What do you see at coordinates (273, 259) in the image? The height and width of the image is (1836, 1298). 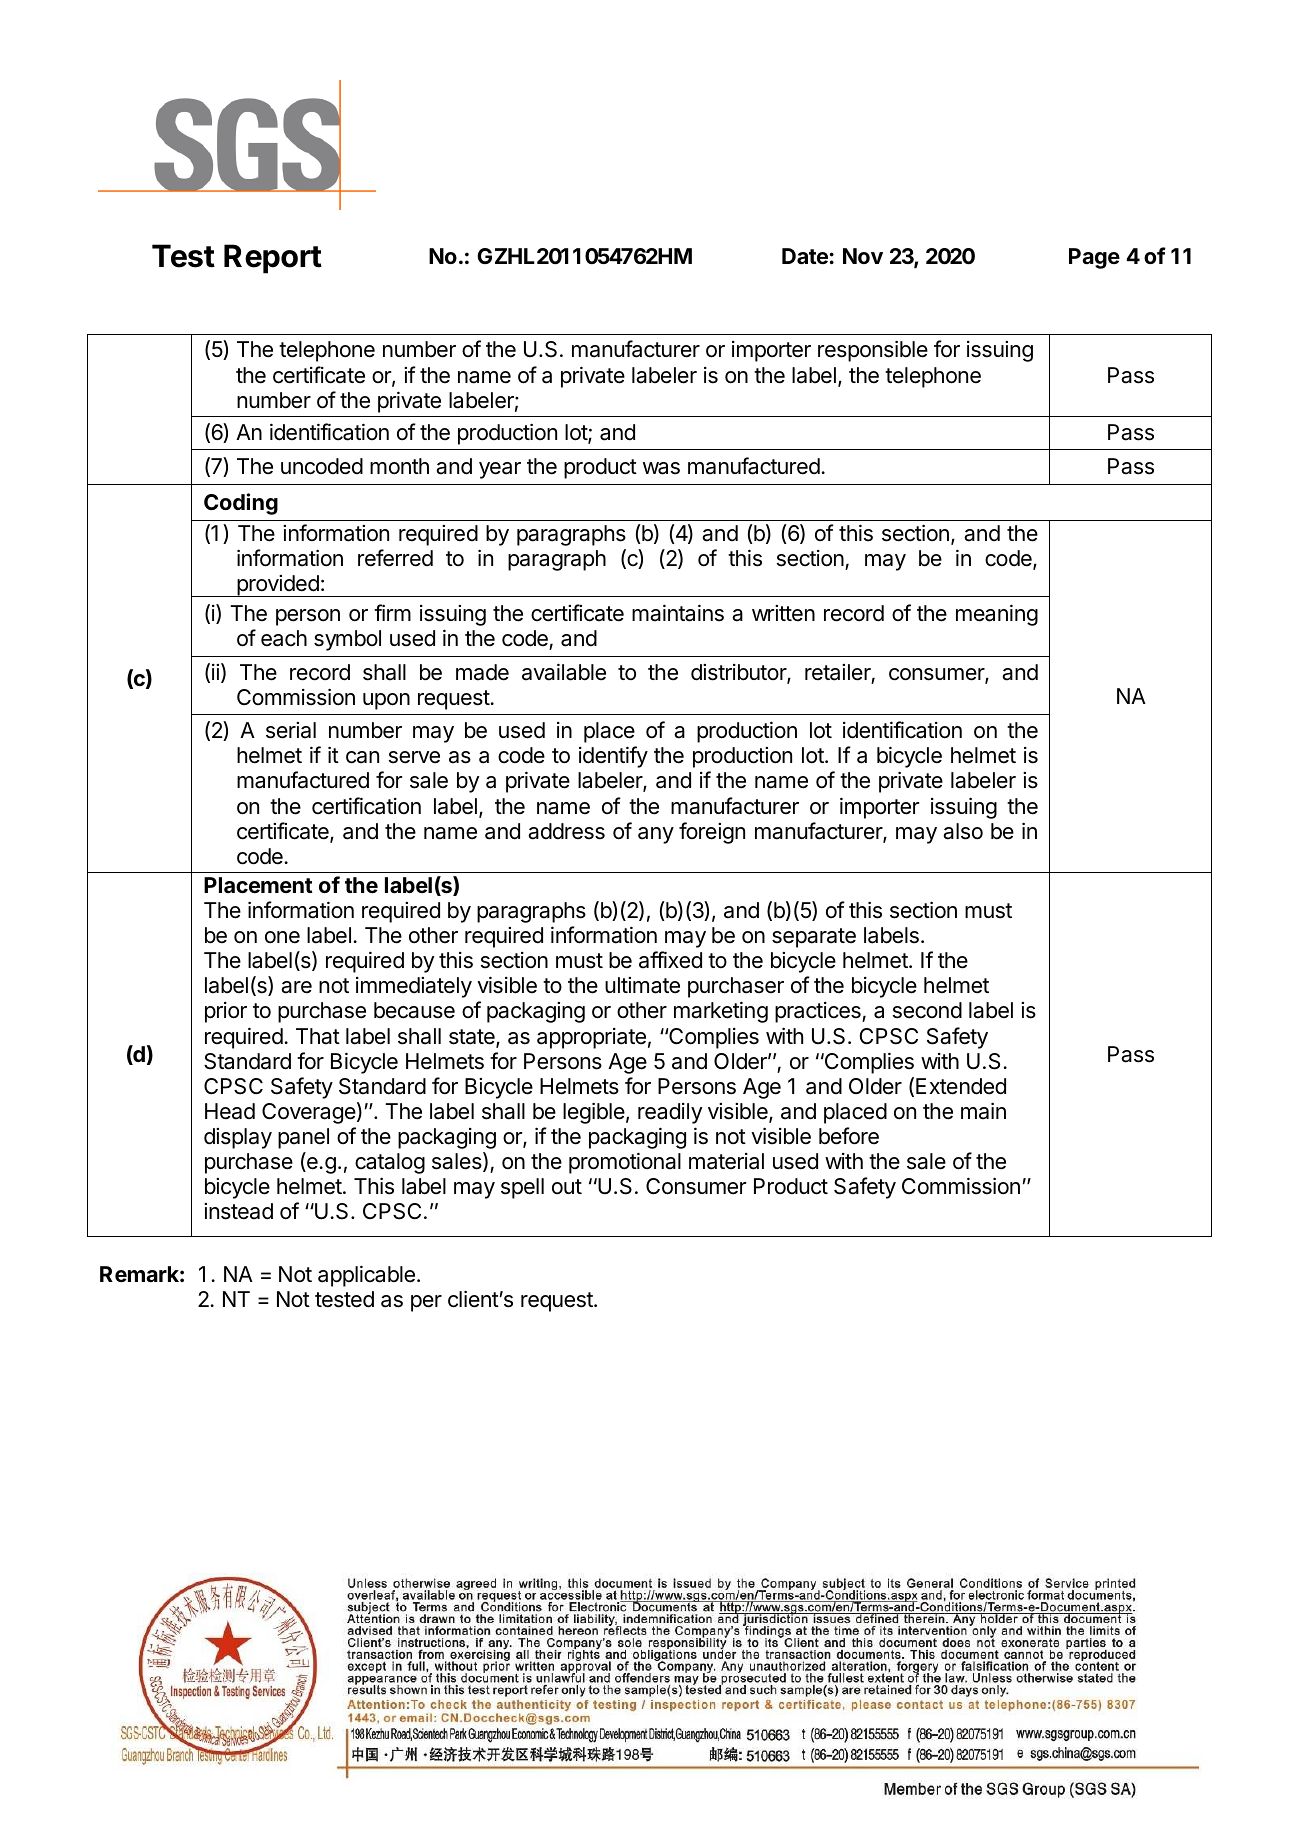 I see `Report` at bounding box center [273, 259].
